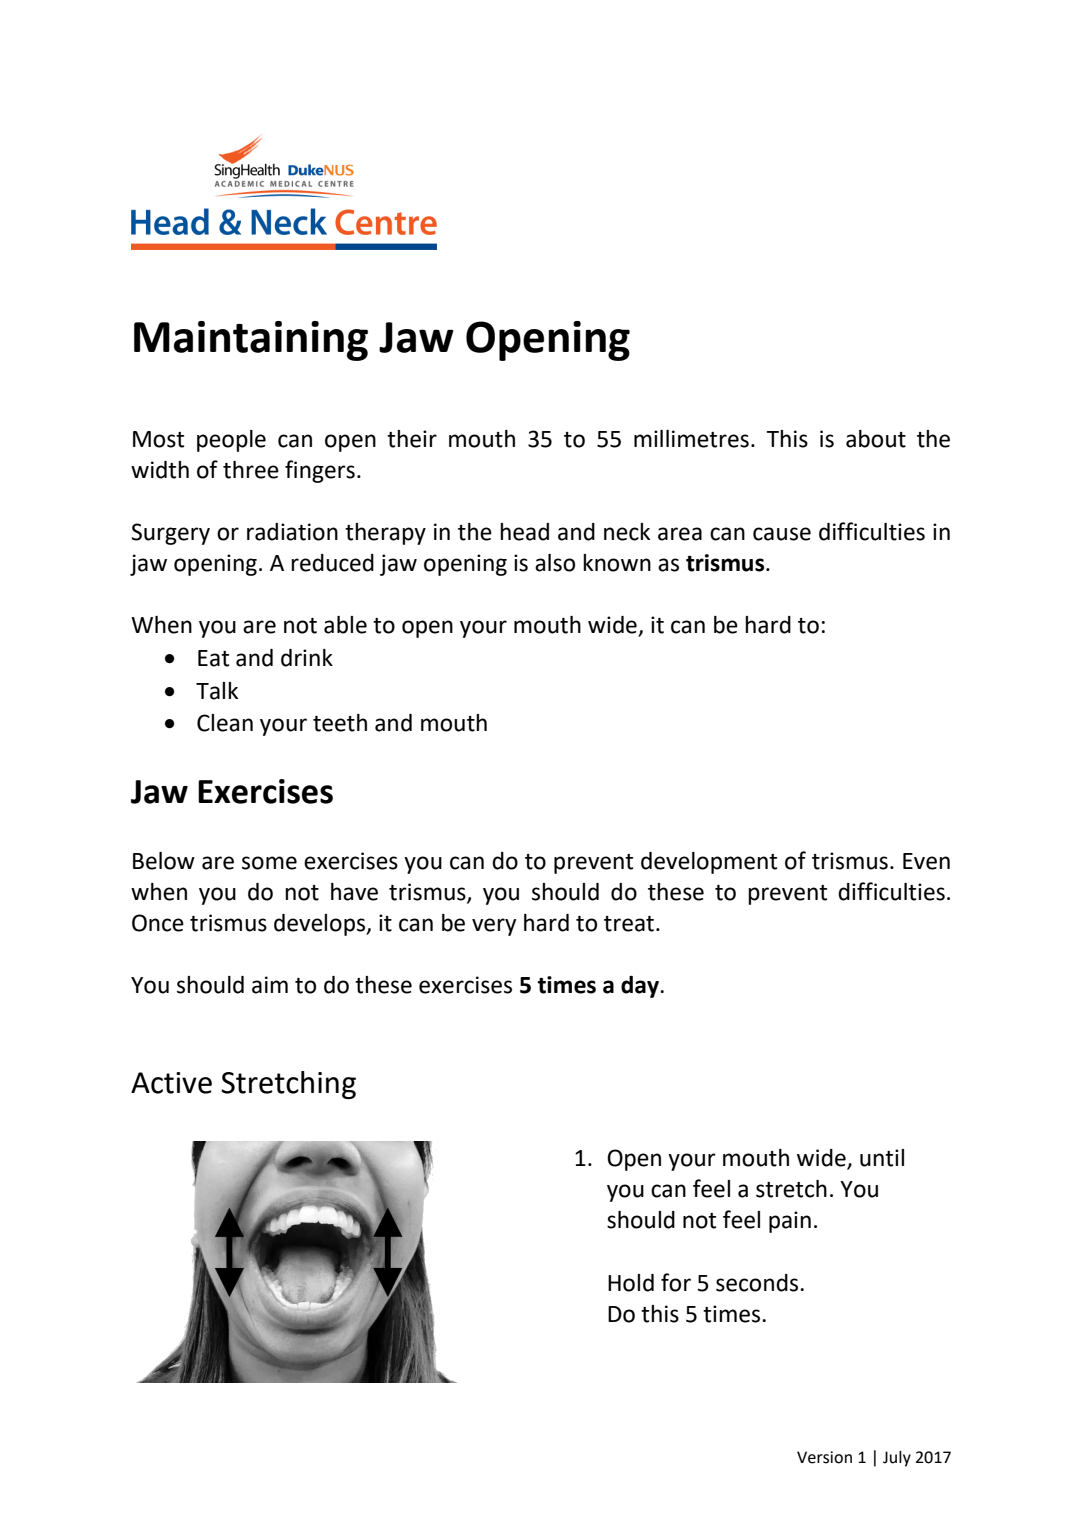 Image resolution: width=1083 pixels, height=1532 pixels. What do you see at coordinates (631, 1283) in the image?
I see `Hold` at bounding box center [631, 1283].
